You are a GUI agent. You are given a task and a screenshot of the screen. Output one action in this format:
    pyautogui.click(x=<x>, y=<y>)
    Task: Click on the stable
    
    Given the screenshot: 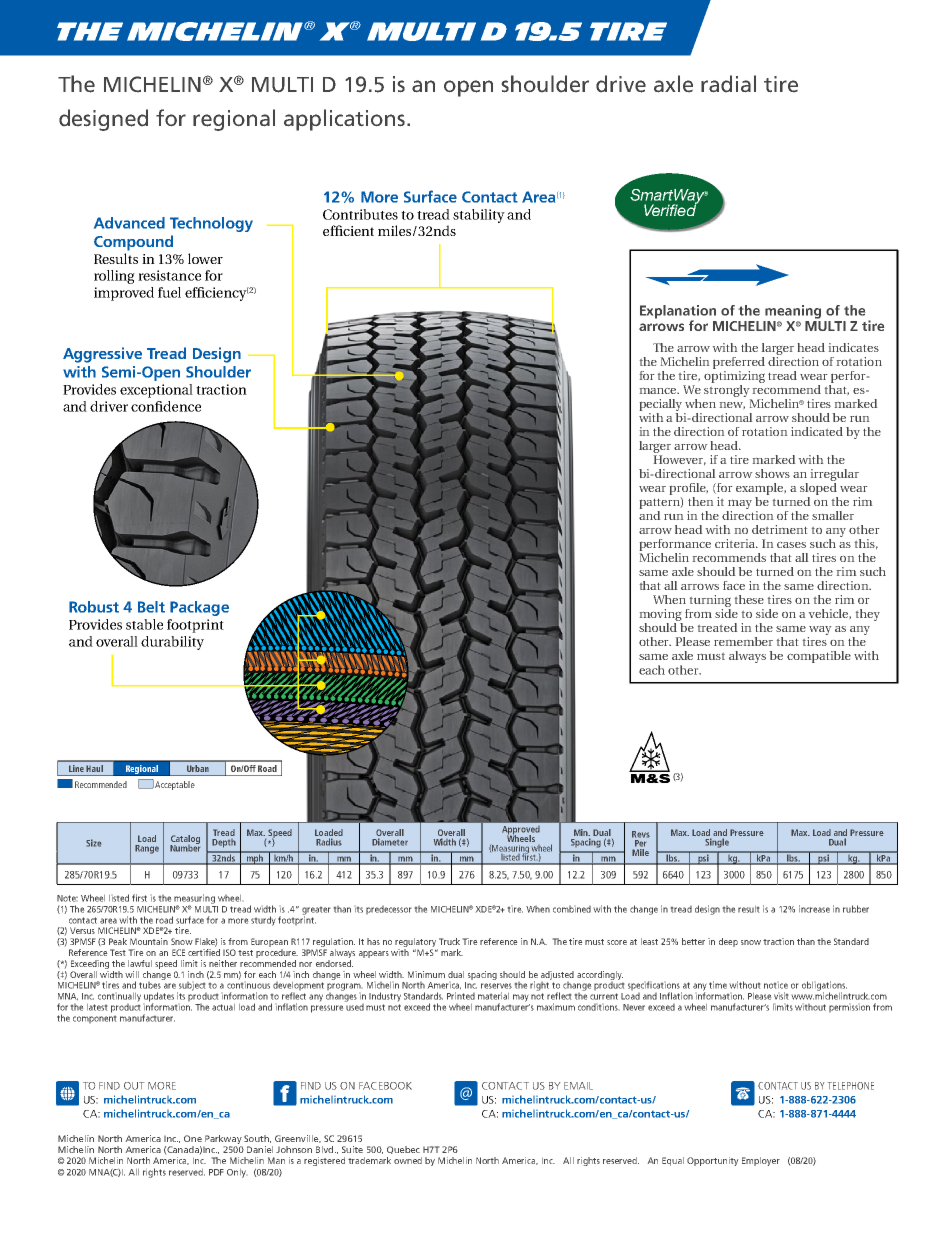 What is the action you would take?
    pyautogui.click(x=144, y=624)
